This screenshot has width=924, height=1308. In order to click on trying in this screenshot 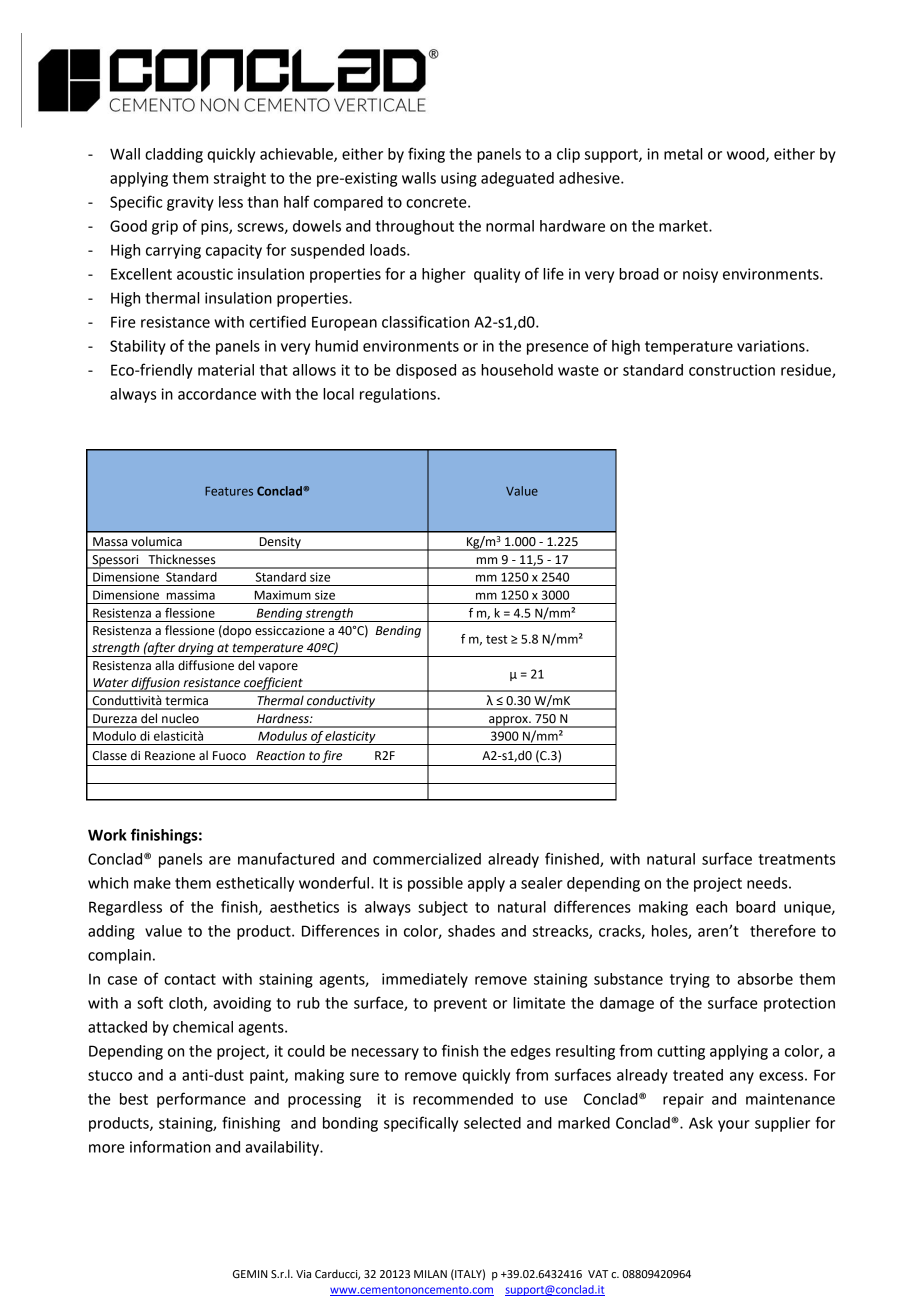, I will do `click(690, 980)`.
